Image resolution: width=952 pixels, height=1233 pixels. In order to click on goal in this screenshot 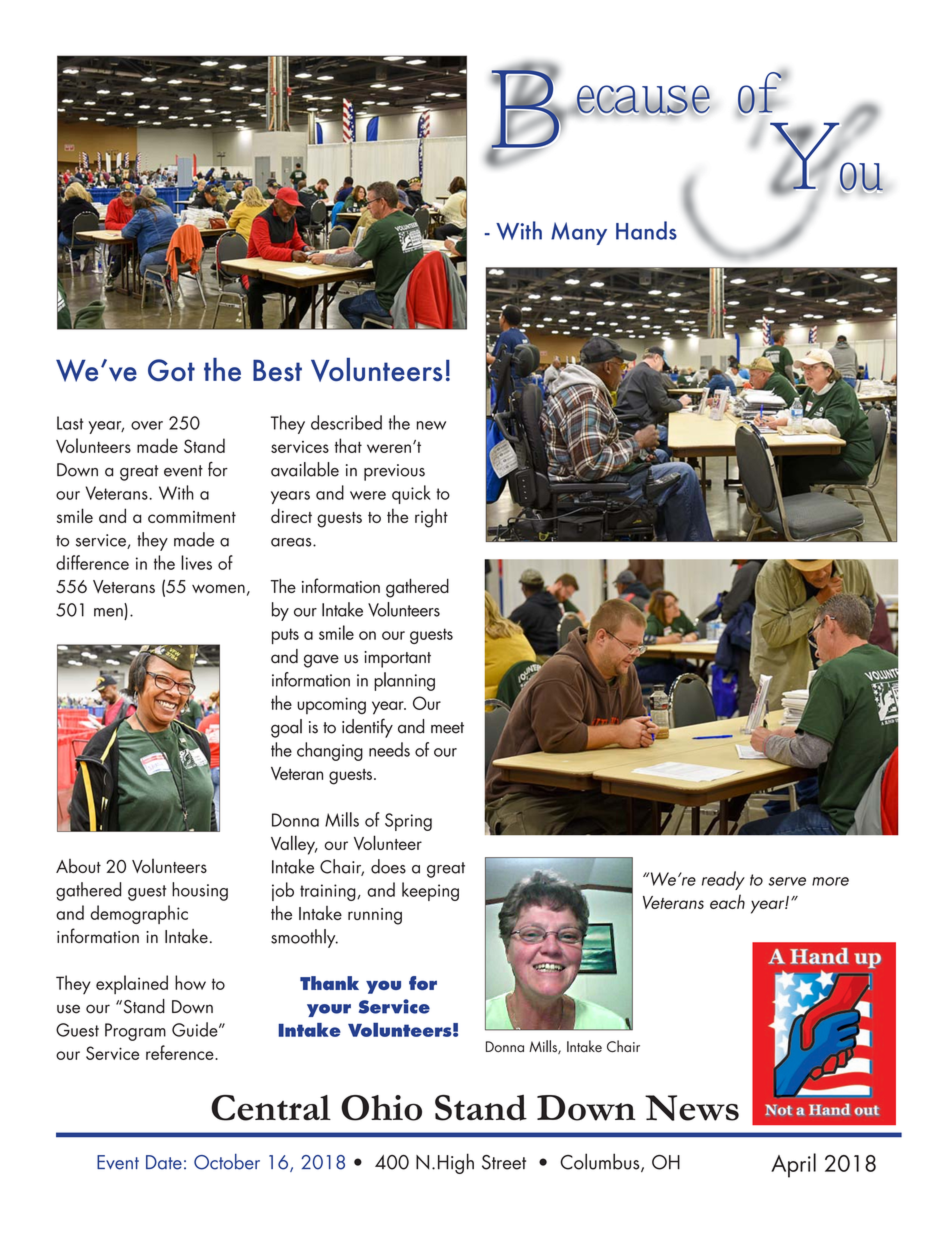, I will do `click(286, 728)`.
